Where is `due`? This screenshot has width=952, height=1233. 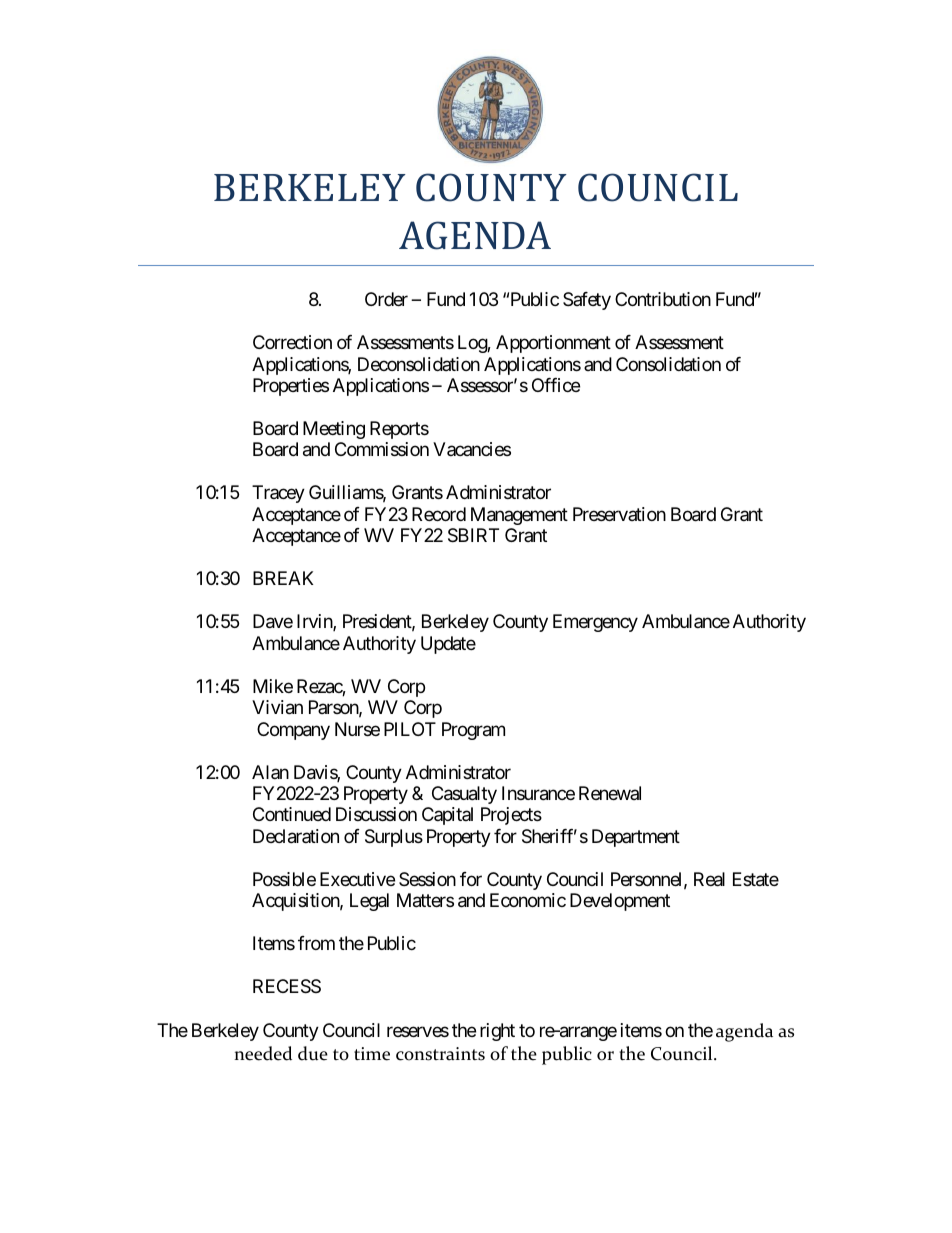
due is located at coordinates (313, 1053).
